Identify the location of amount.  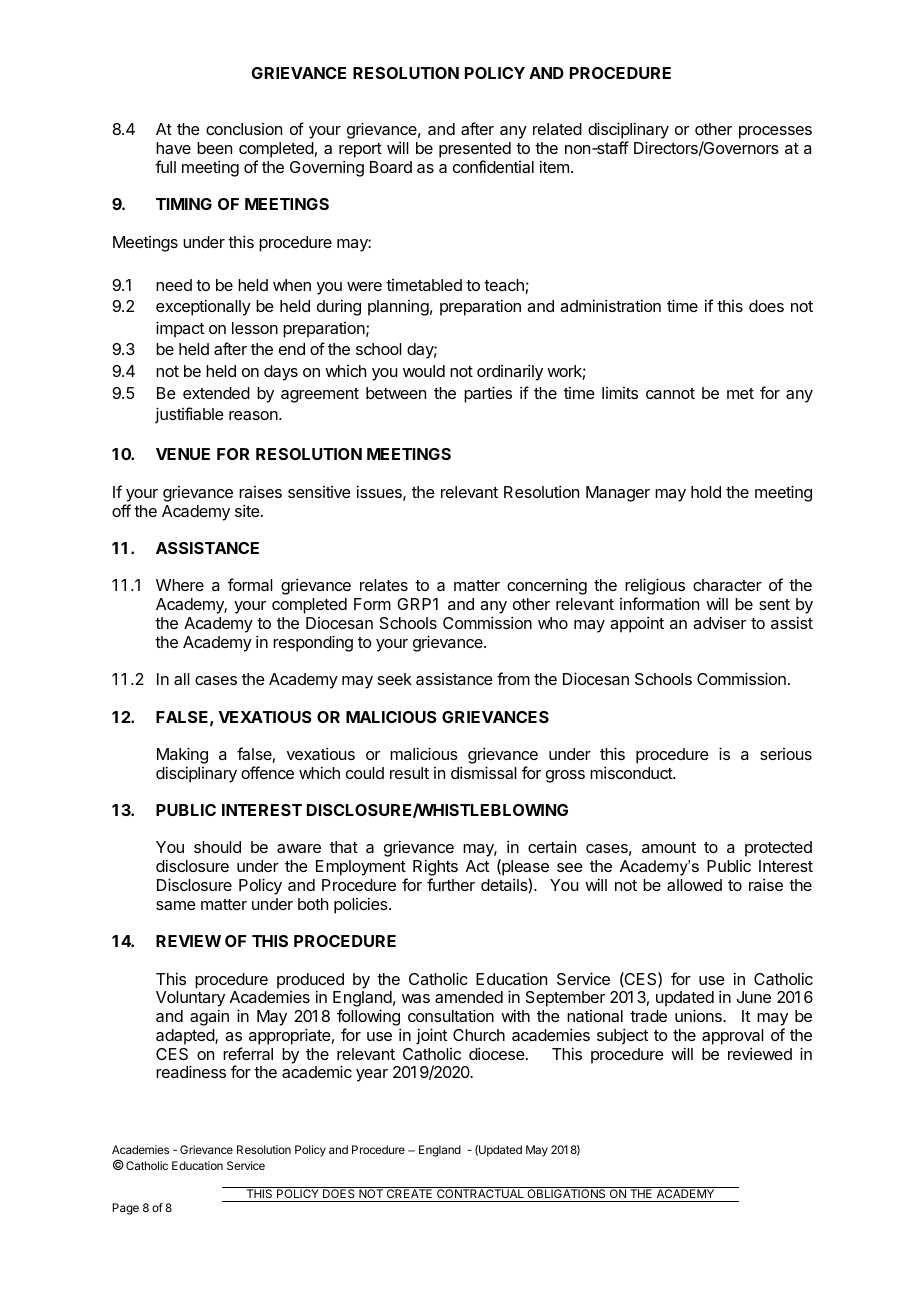
(669, 847).
